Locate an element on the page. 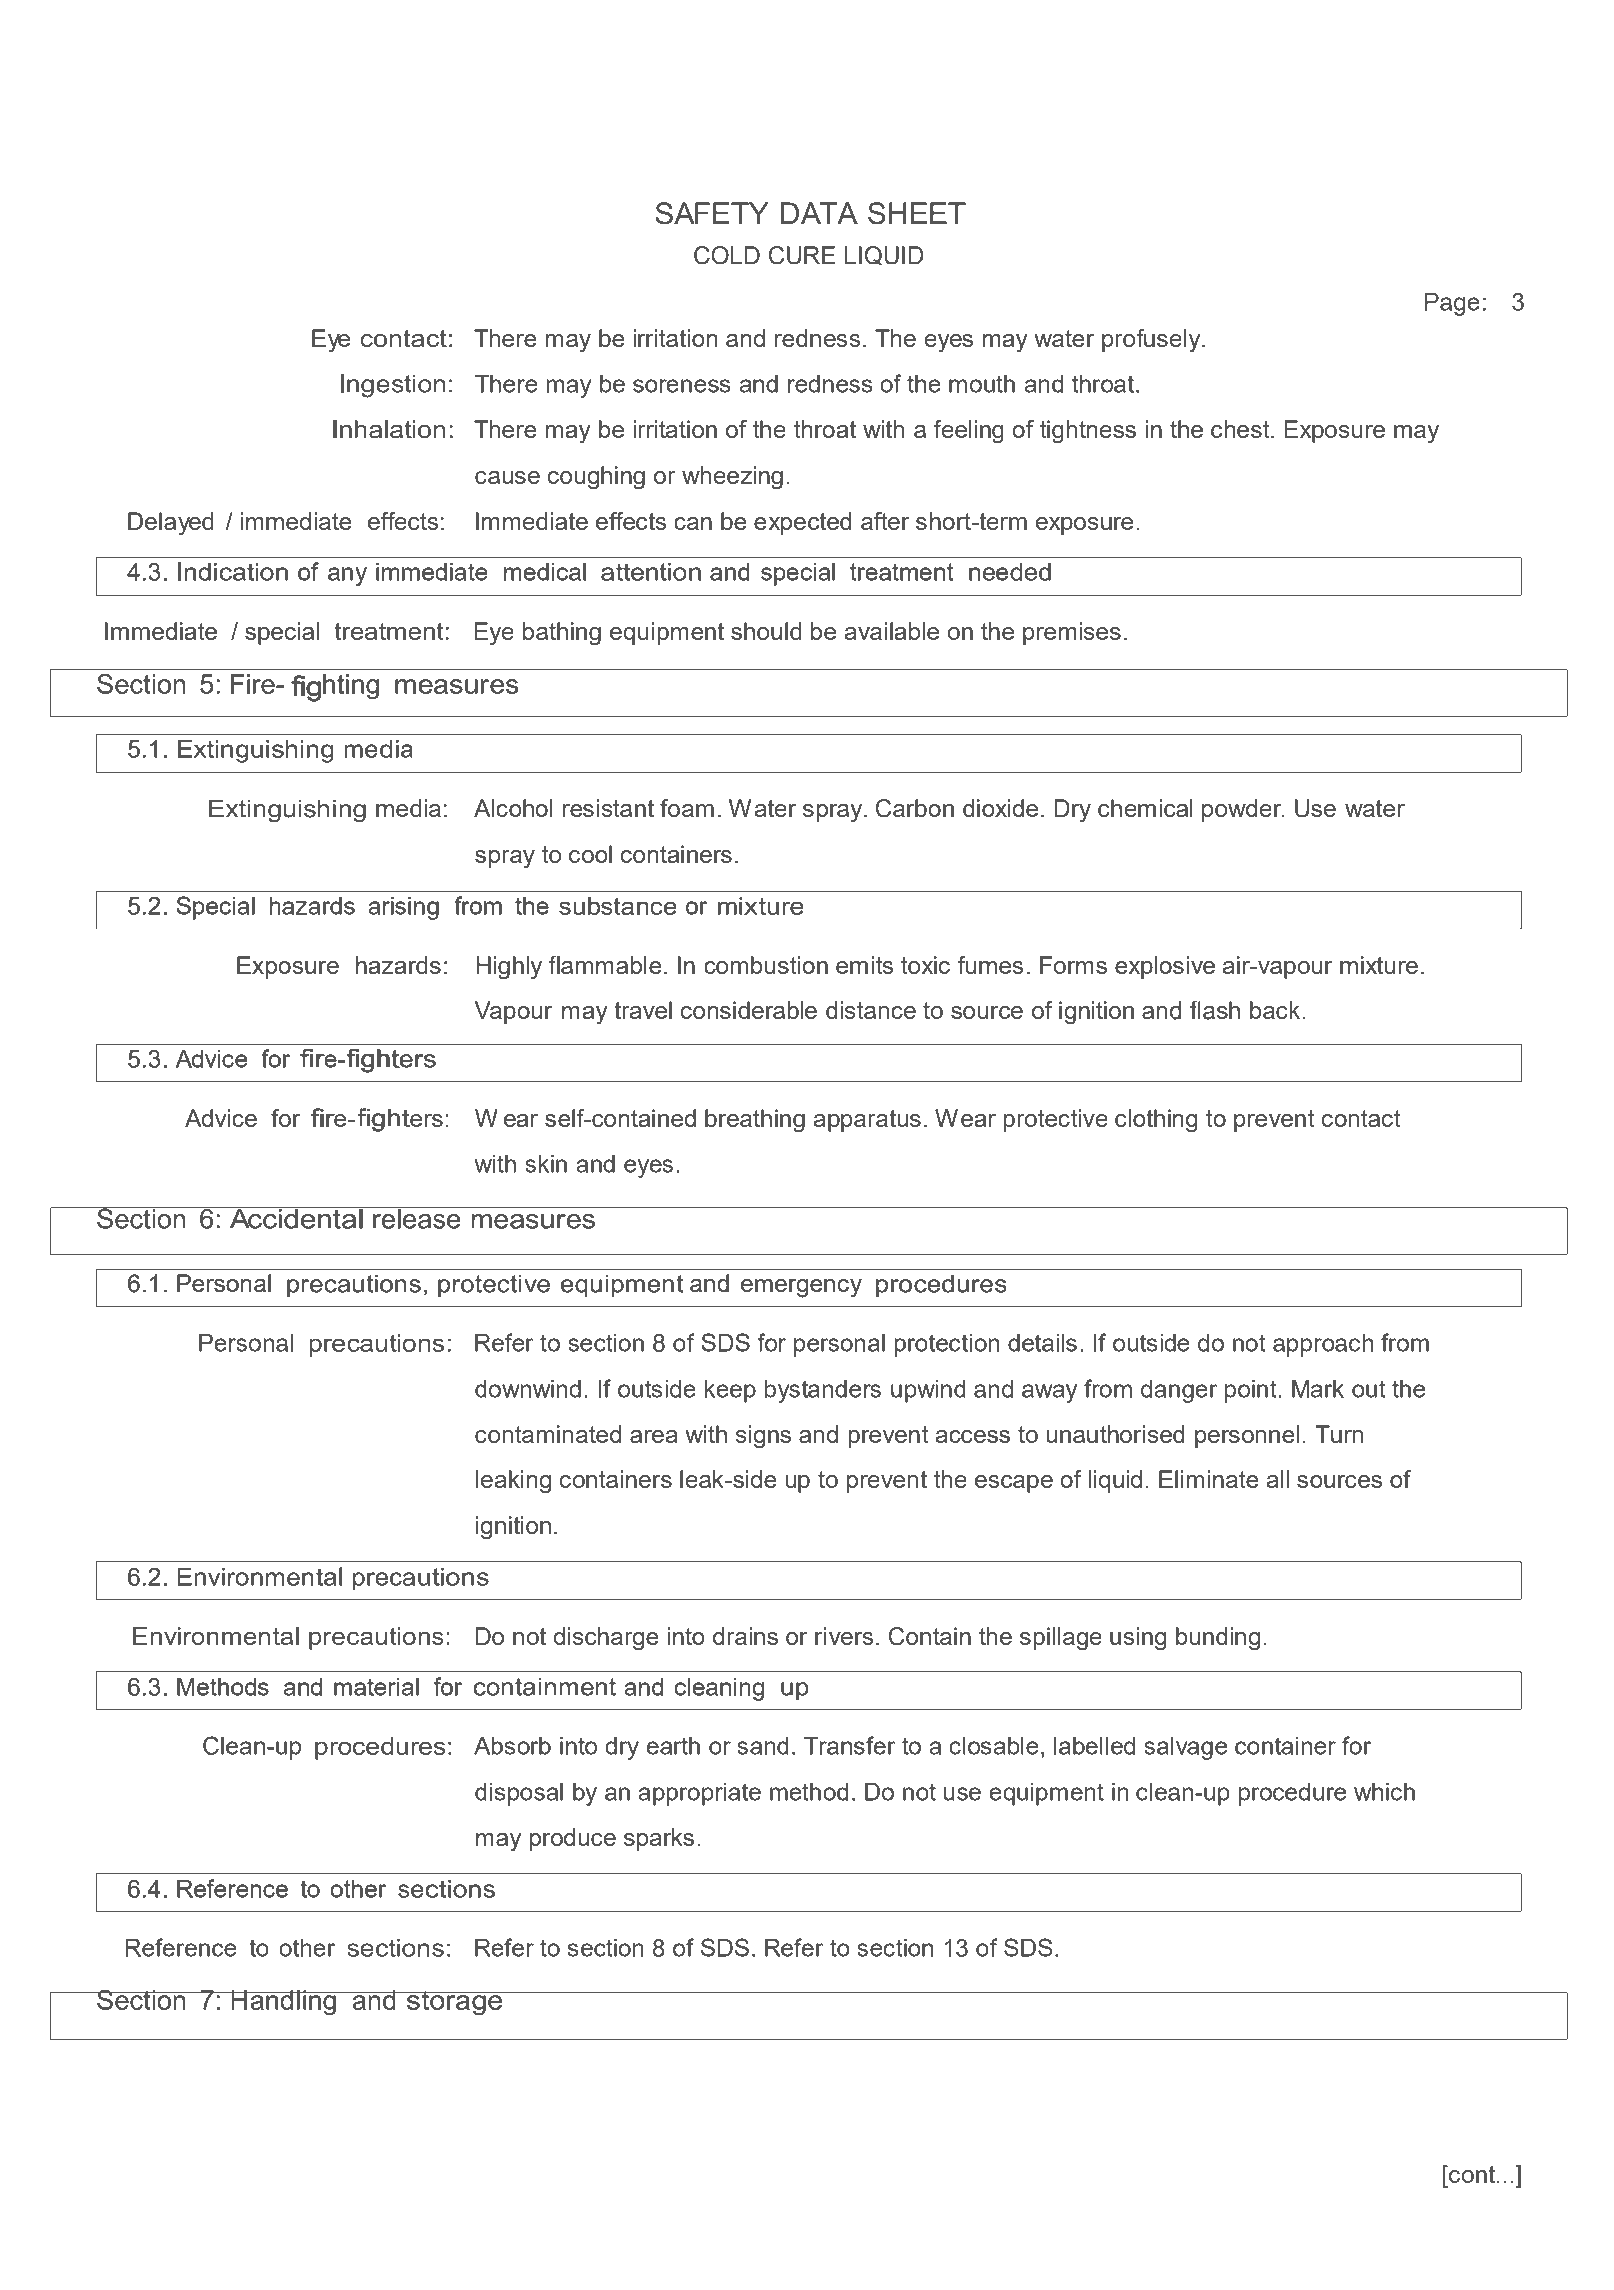 The image size is (1614, 2290). apparatus is located at coordinates (867, 1121).
